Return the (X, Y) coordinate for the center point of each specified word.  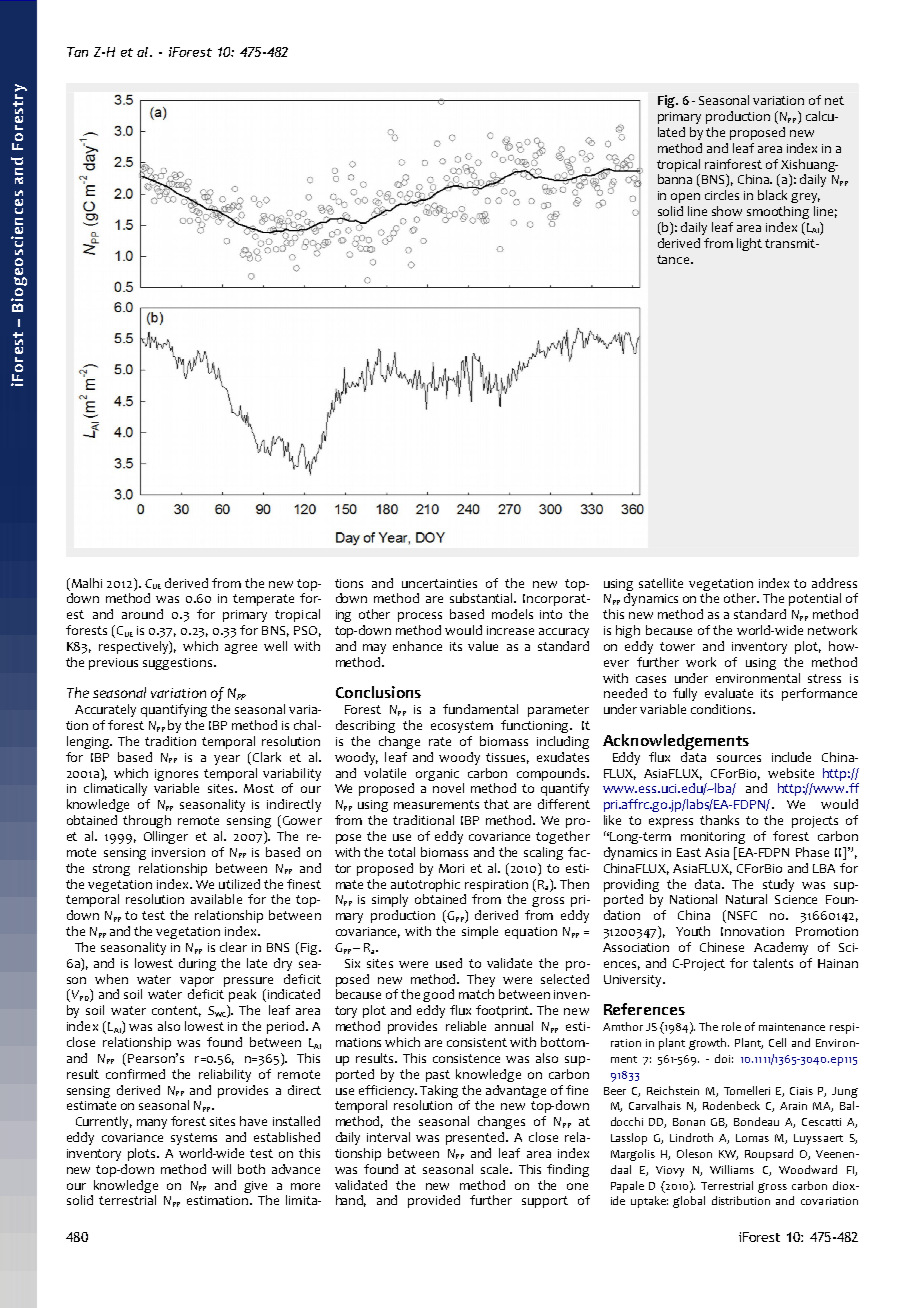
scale (496, 1169)
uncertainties (439, 583)
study (778, 885)
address (834, 583)
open (685, 198)
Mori (451, 868)
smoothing (778, 212)
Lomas (752, 1138)
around (142, 614)
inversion (178, 852)
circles (722, 195)
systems (194, 1139)
